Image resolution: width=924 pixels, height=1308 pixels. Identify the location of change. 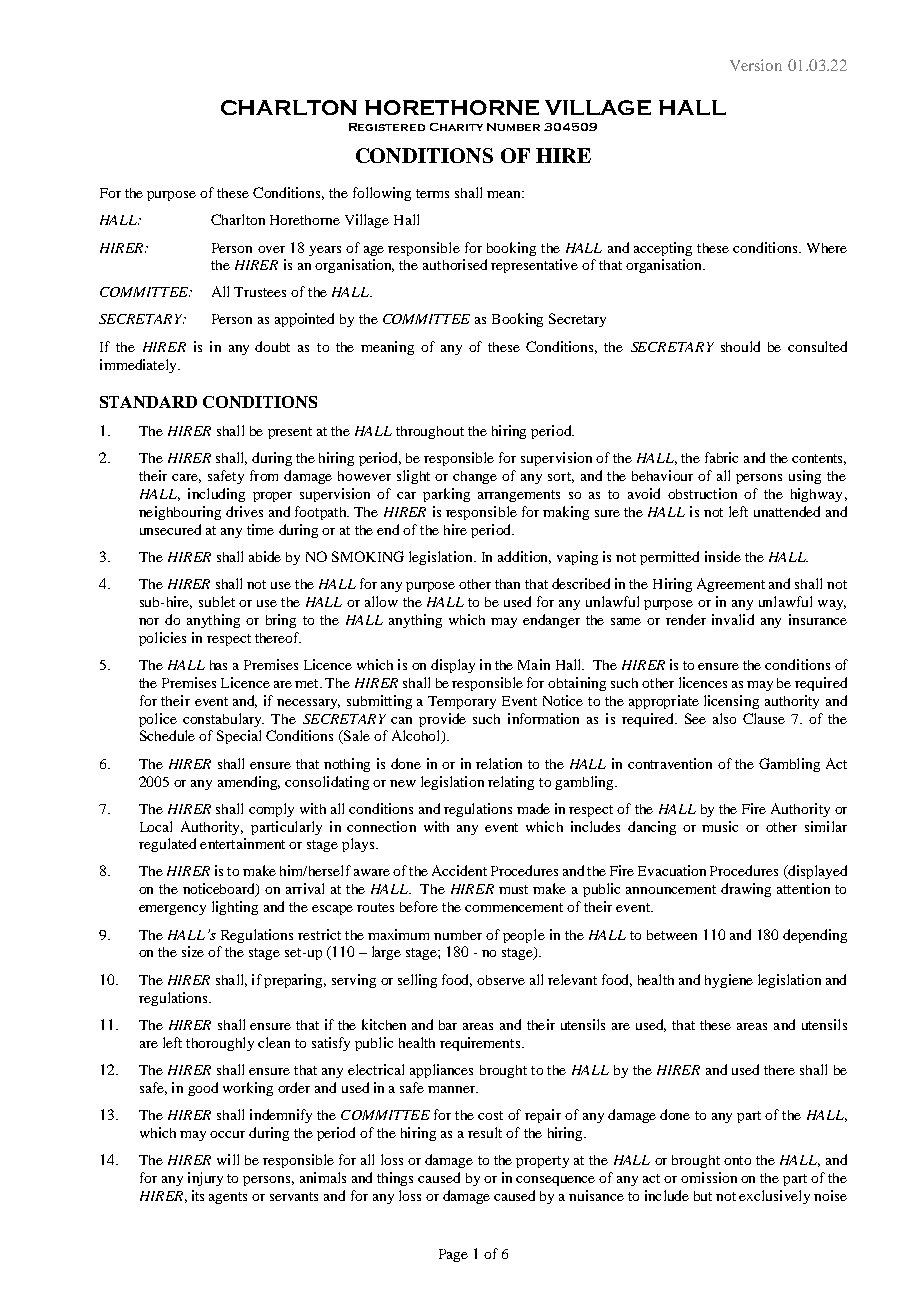
(475, 477).
